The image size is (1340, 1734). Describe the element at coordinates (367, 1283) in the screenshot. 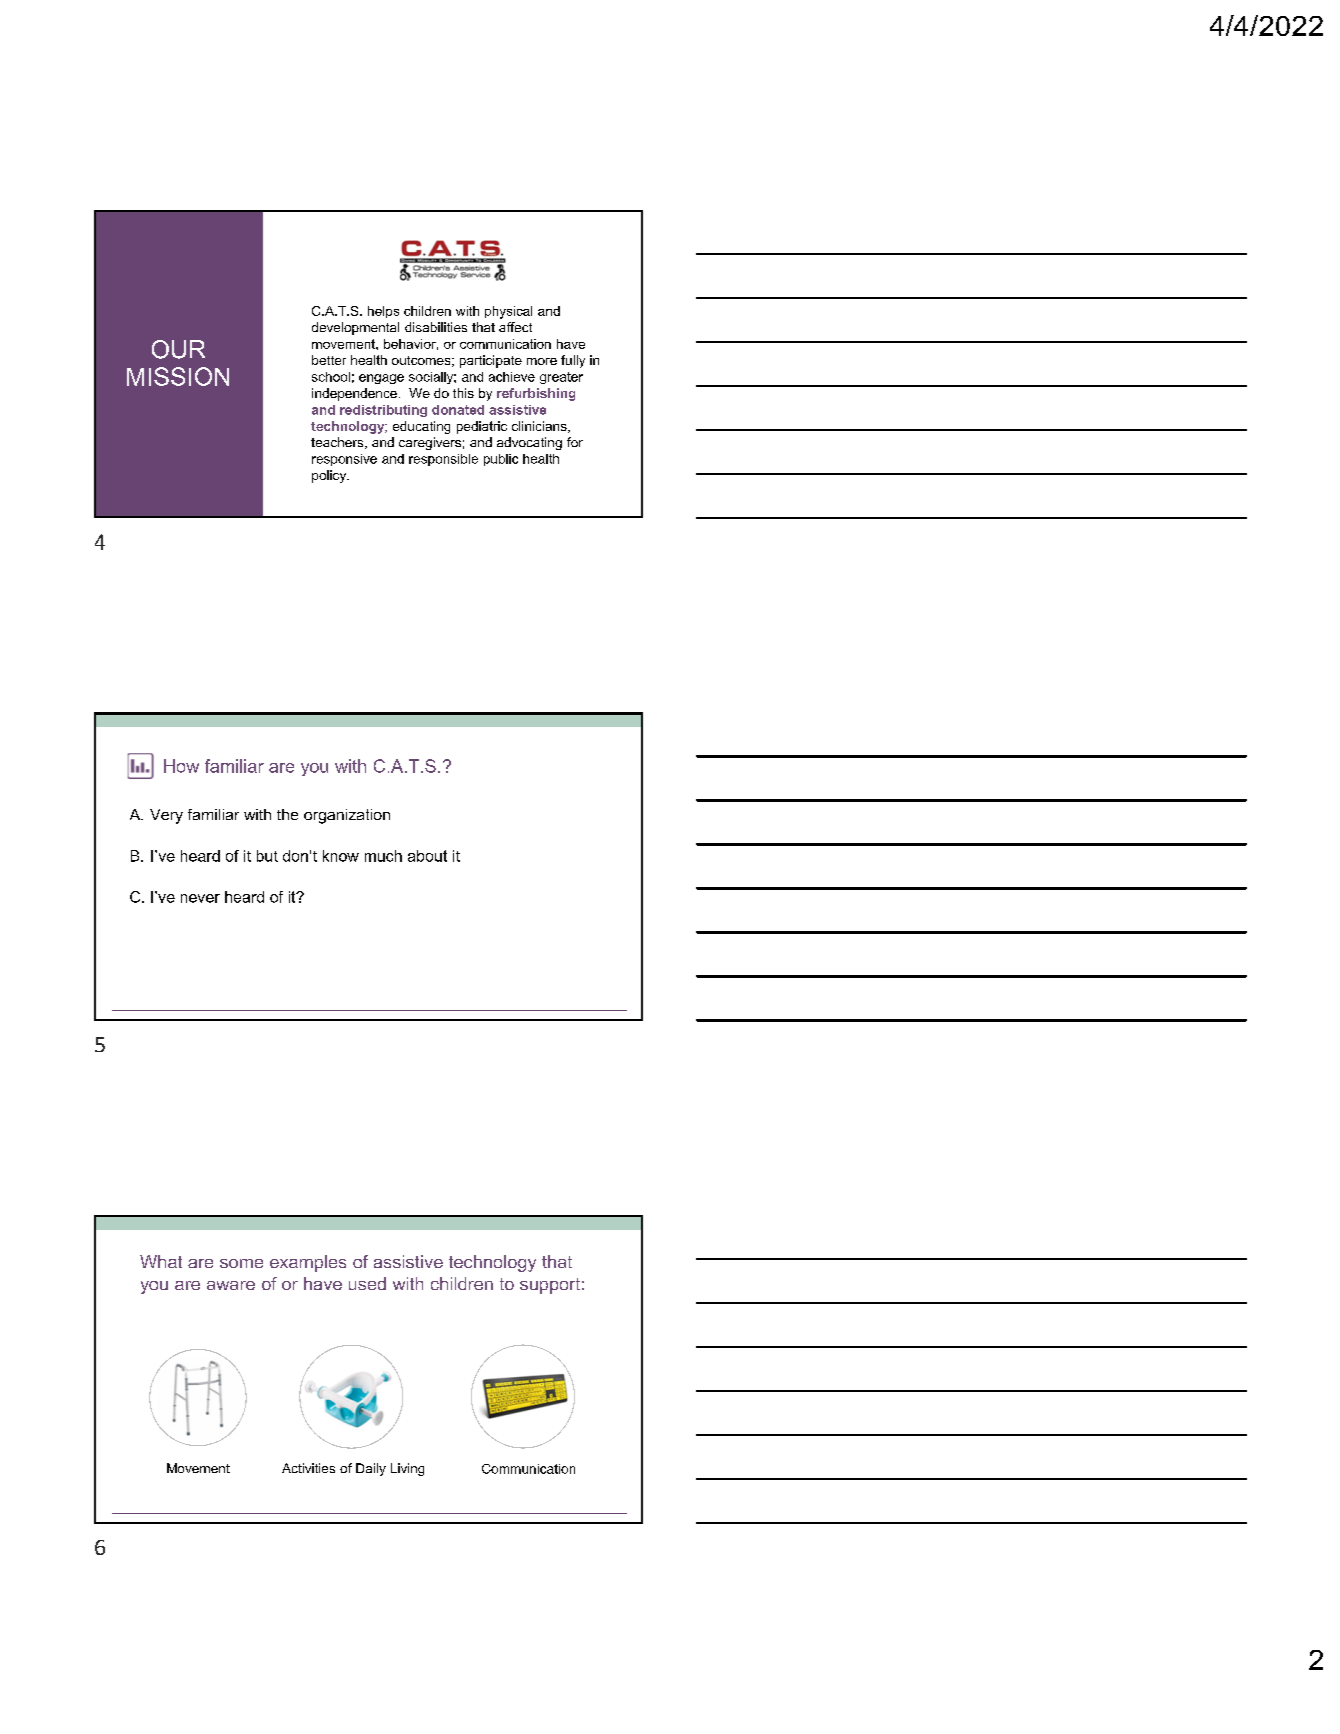

I see `used` at that location.
